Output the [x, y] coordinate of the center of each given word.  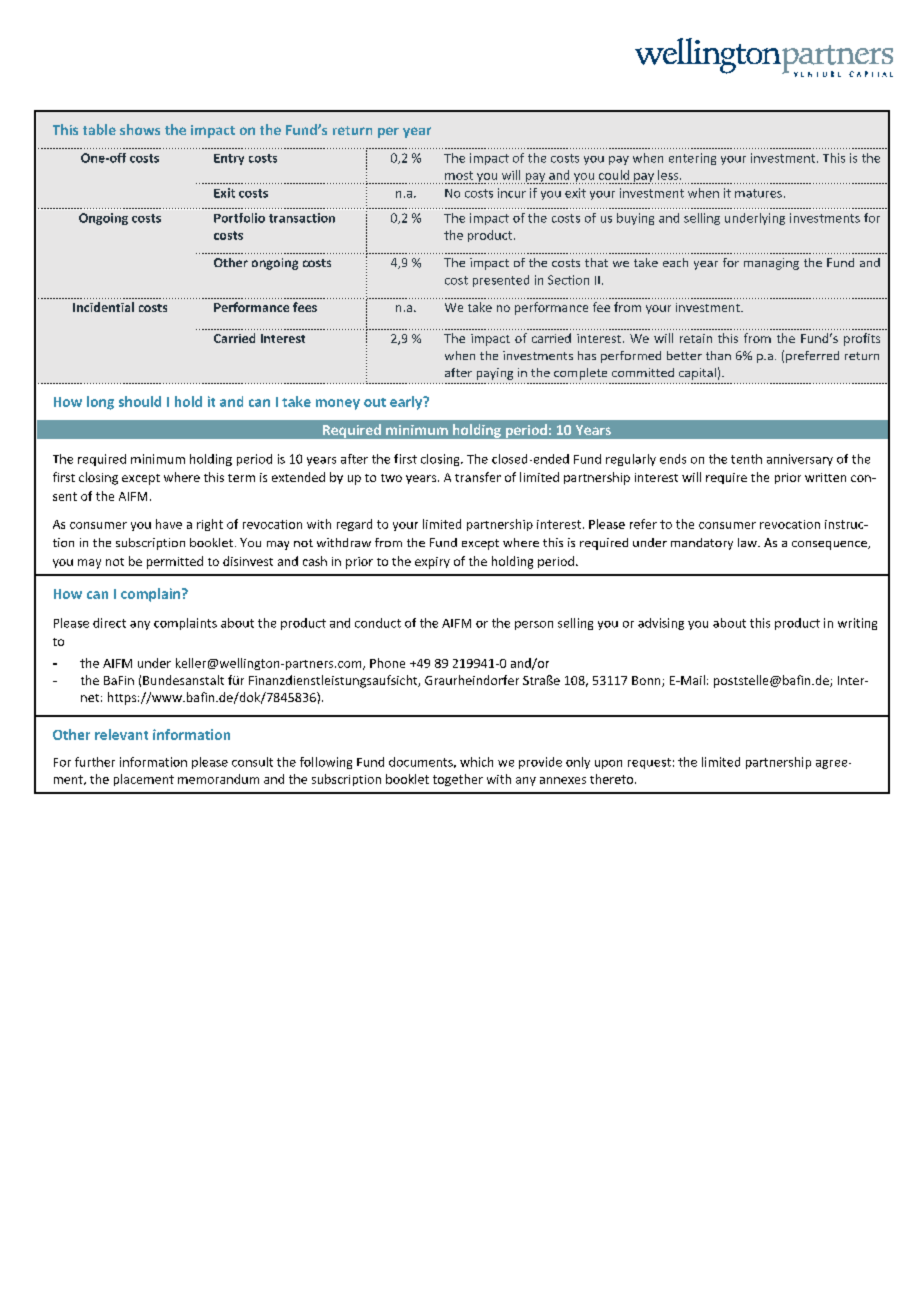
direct [109, 623]
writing [857, 624]
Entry [229, 159]
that [596, 262]
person [534, 625]
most [459, 175]
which [476, 762]
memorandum [218, 779]
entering [692, 159]
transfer [478, 477]
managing [771, 264]
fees [305, 307]
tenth [746, 459]
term [241, 478]
